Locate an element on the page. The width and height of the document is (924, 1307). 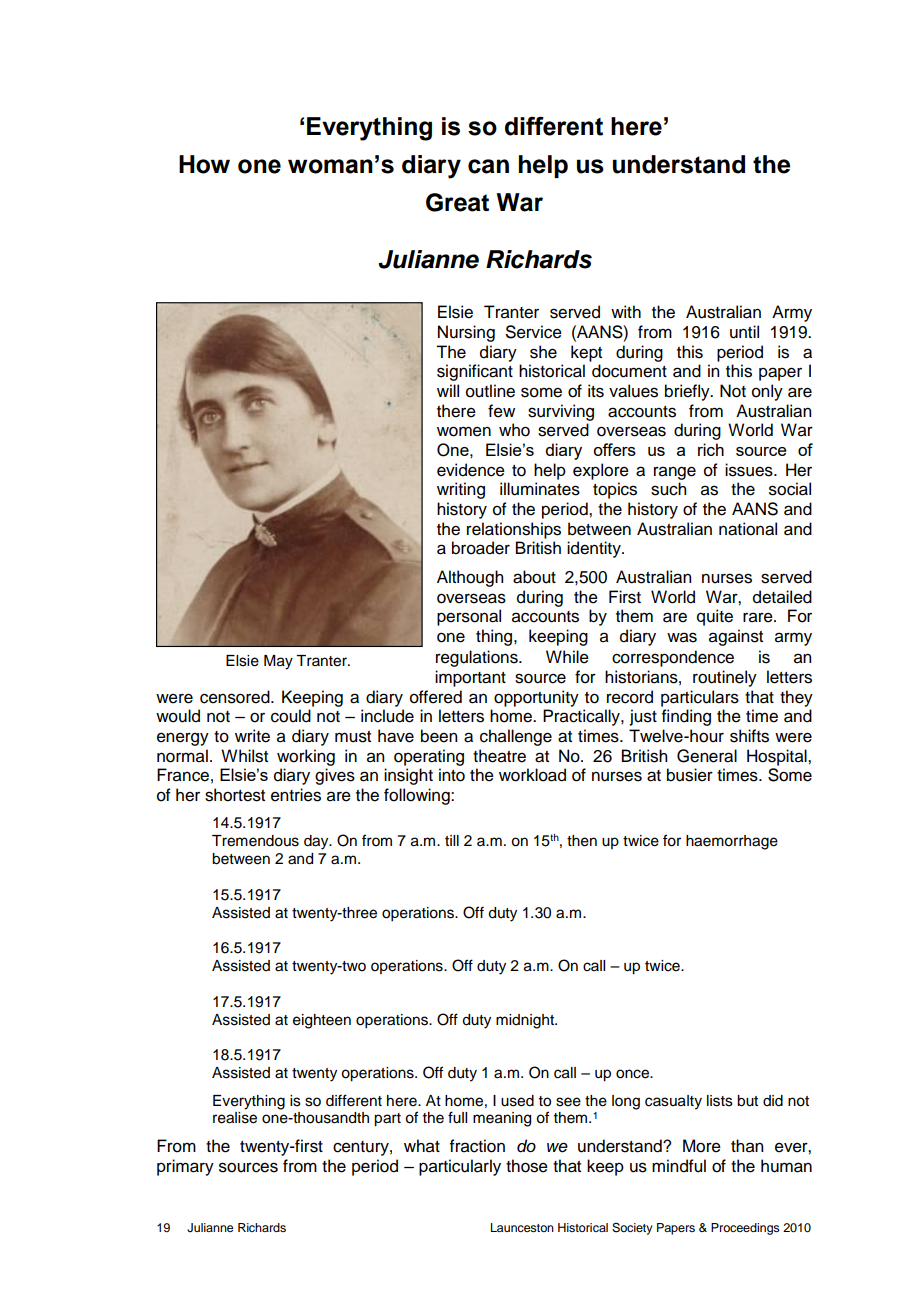
Launceston is located at coordinates (522, 1227).
